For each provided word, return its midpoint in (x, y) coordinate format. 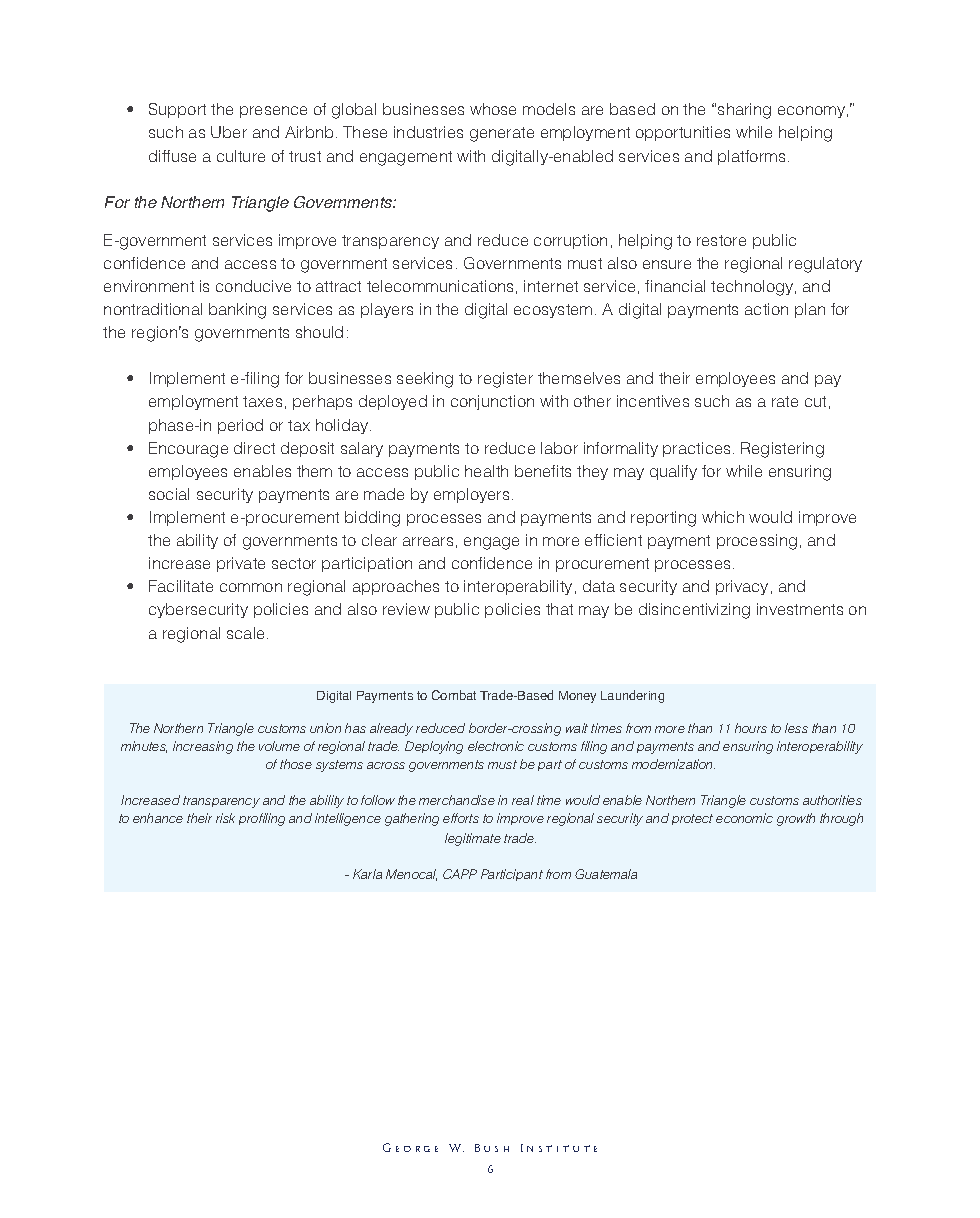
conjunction (492, 402)
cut (815, 401)
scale (247, 633)
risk (225, 818)
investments (800, 609)
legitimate (473, 839)
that (559, 609)
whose (493, 109)
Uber (229, 132)
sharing (744, 111)
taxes (262, 401)
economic (744, 818)
